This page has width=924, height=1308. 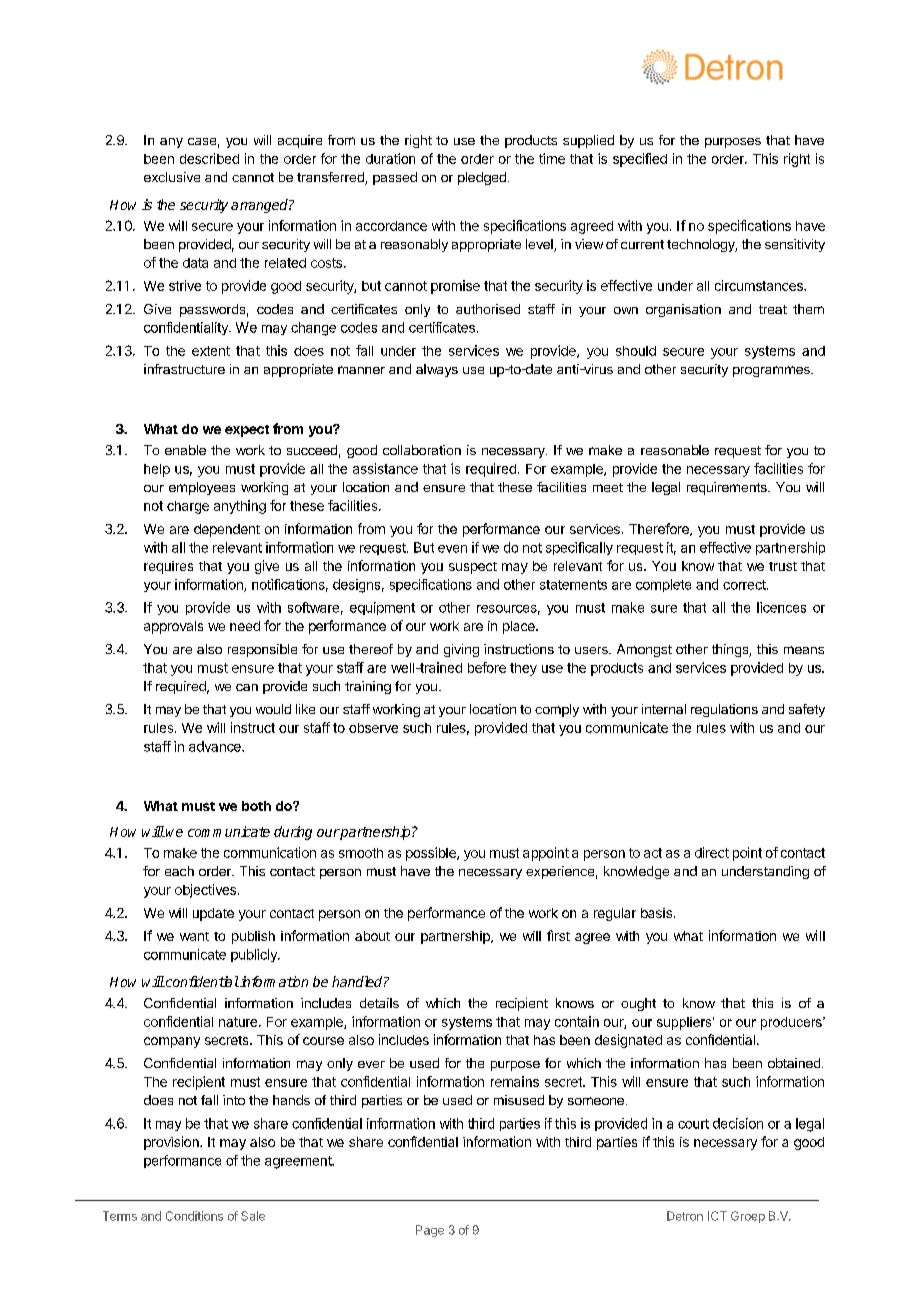 I want to click on regulations, so click(x=724, y=710).
